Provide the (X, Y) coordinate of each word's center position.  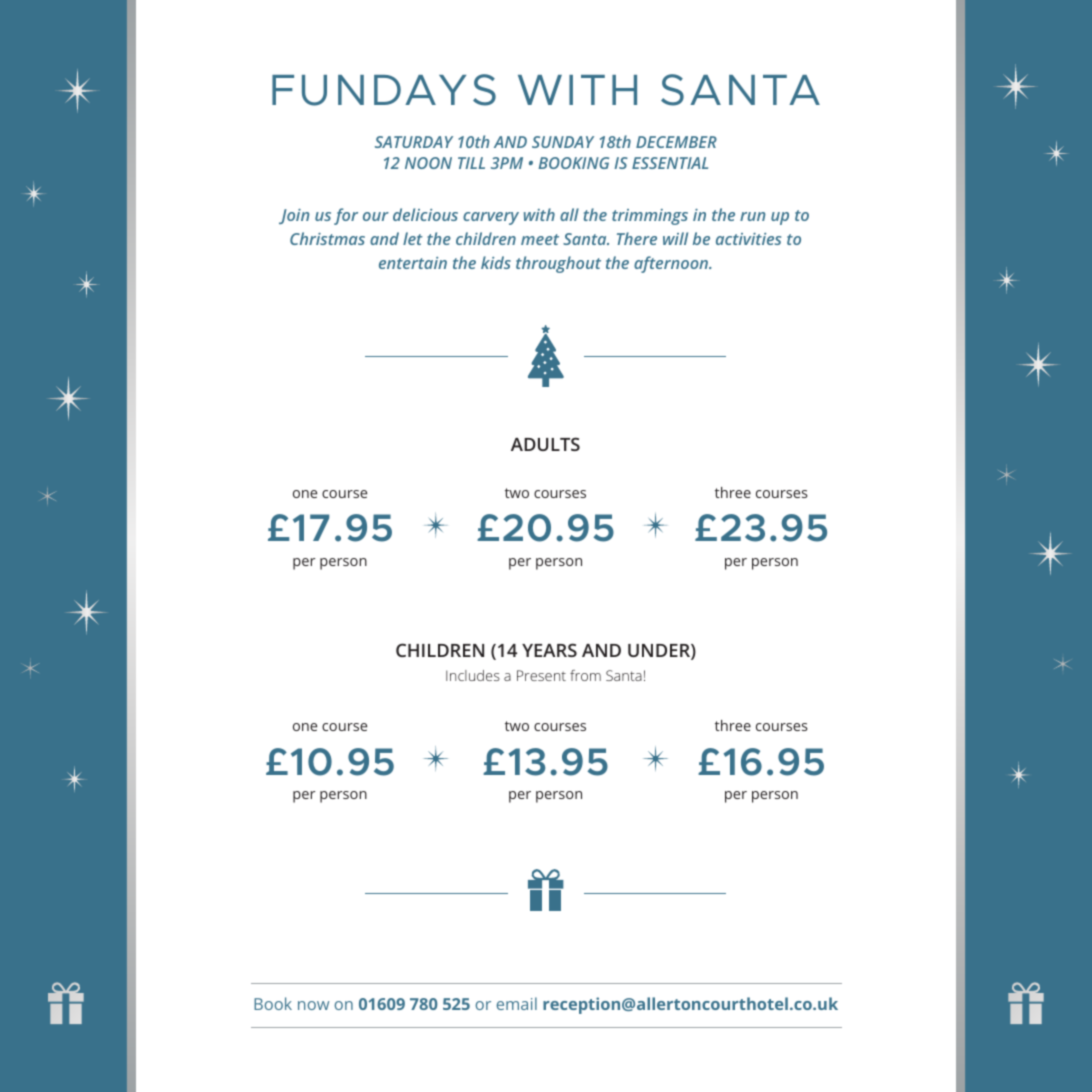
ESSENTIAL (670, 163)
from (585, 675)
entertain (413, 263)
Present (541, 675)
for (346, 216)
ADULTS (545, 444)
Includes (473, 675)
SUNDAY (563, 142)
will (675, 238)
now (313, 1005)
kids (496, 262)
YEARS (549, 650)
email (517, 1003)
